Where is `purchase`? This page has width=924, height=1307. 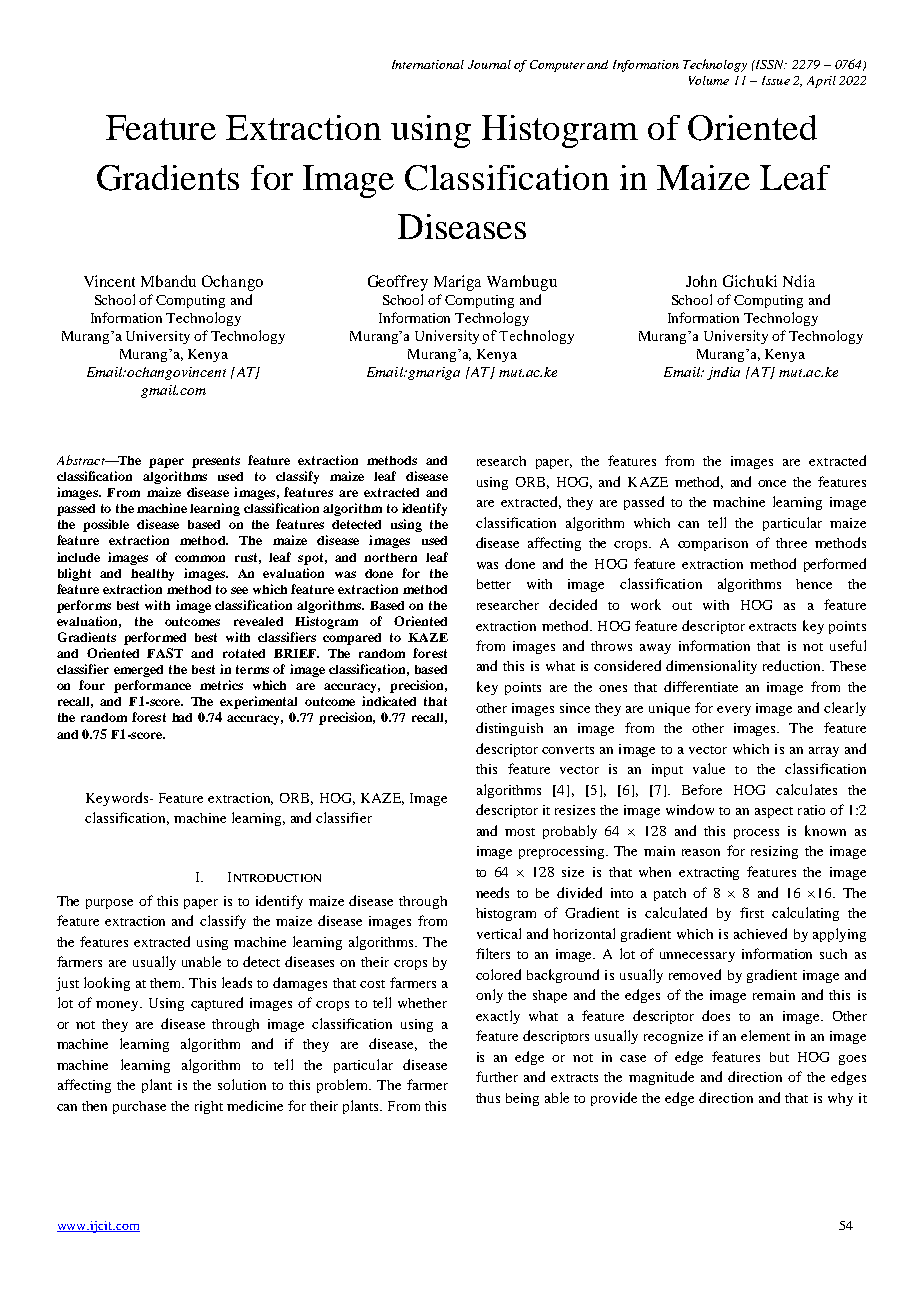 purchase is located at coordinates (139, 1107).
